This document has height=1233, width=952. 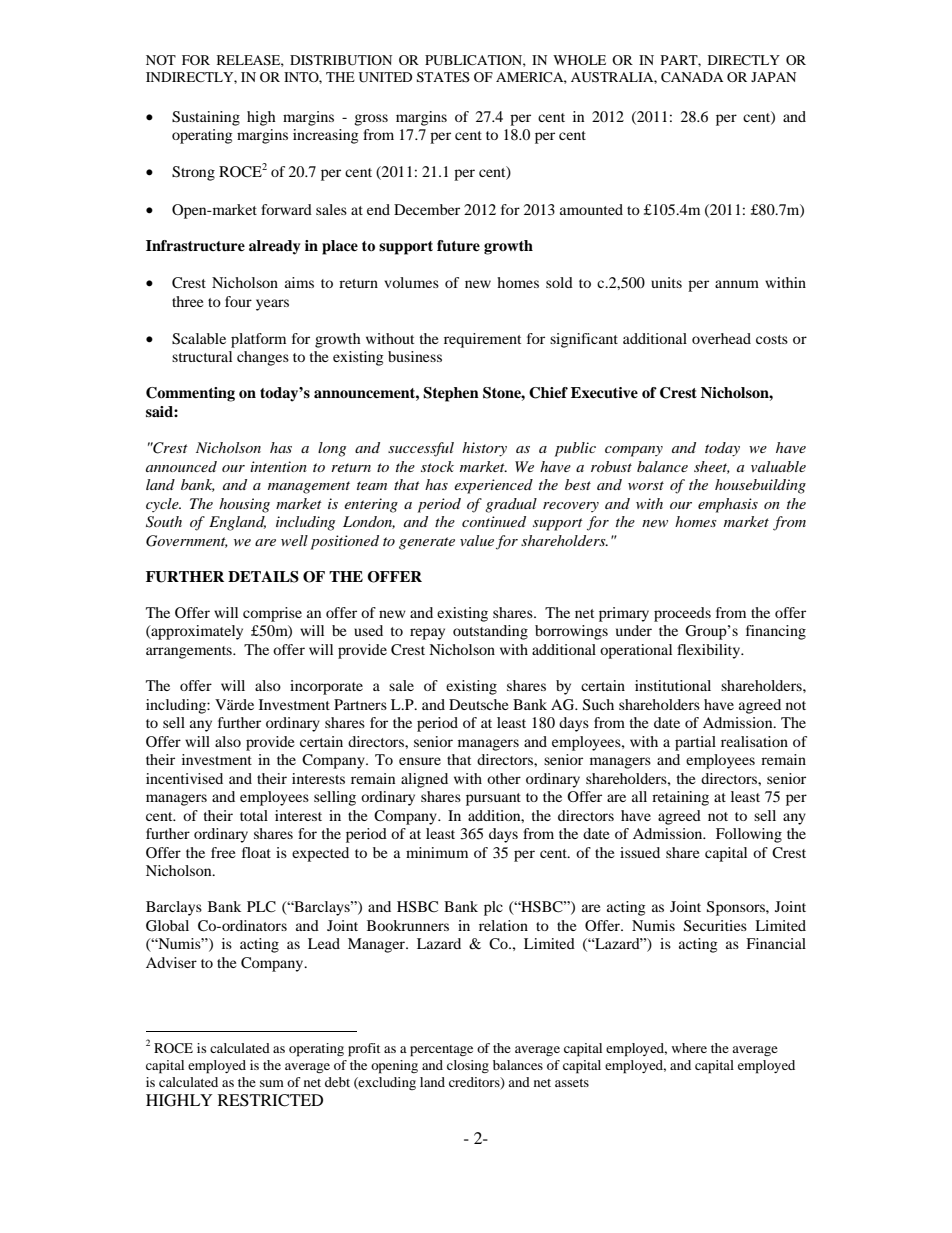 What do you see at coordinates (325, 136) in the document?
I see `increasing` at bounding box center [325, 136].
